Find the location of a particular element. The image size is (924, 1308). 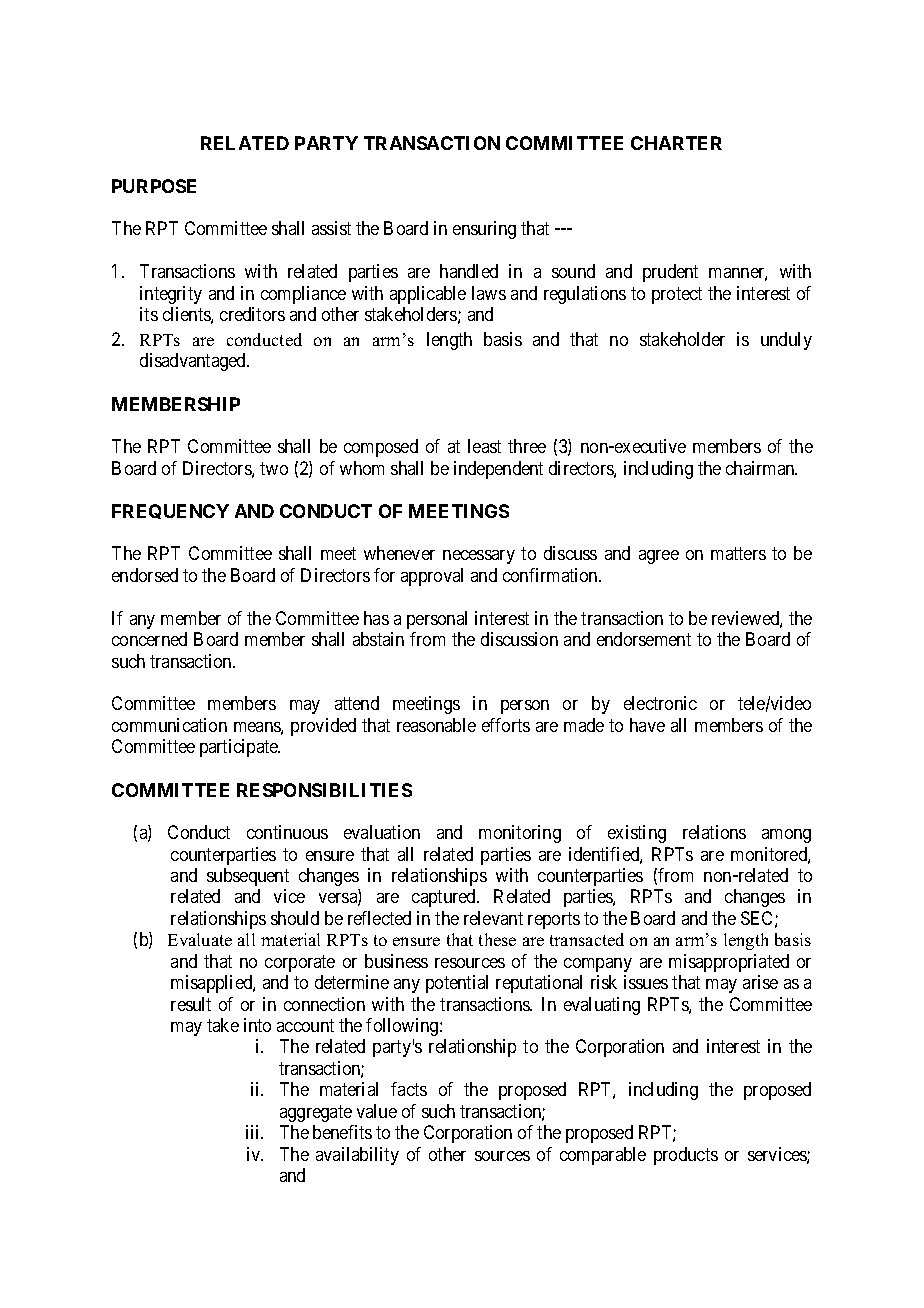

PURPOSE is located at coordinates (154, 186).
